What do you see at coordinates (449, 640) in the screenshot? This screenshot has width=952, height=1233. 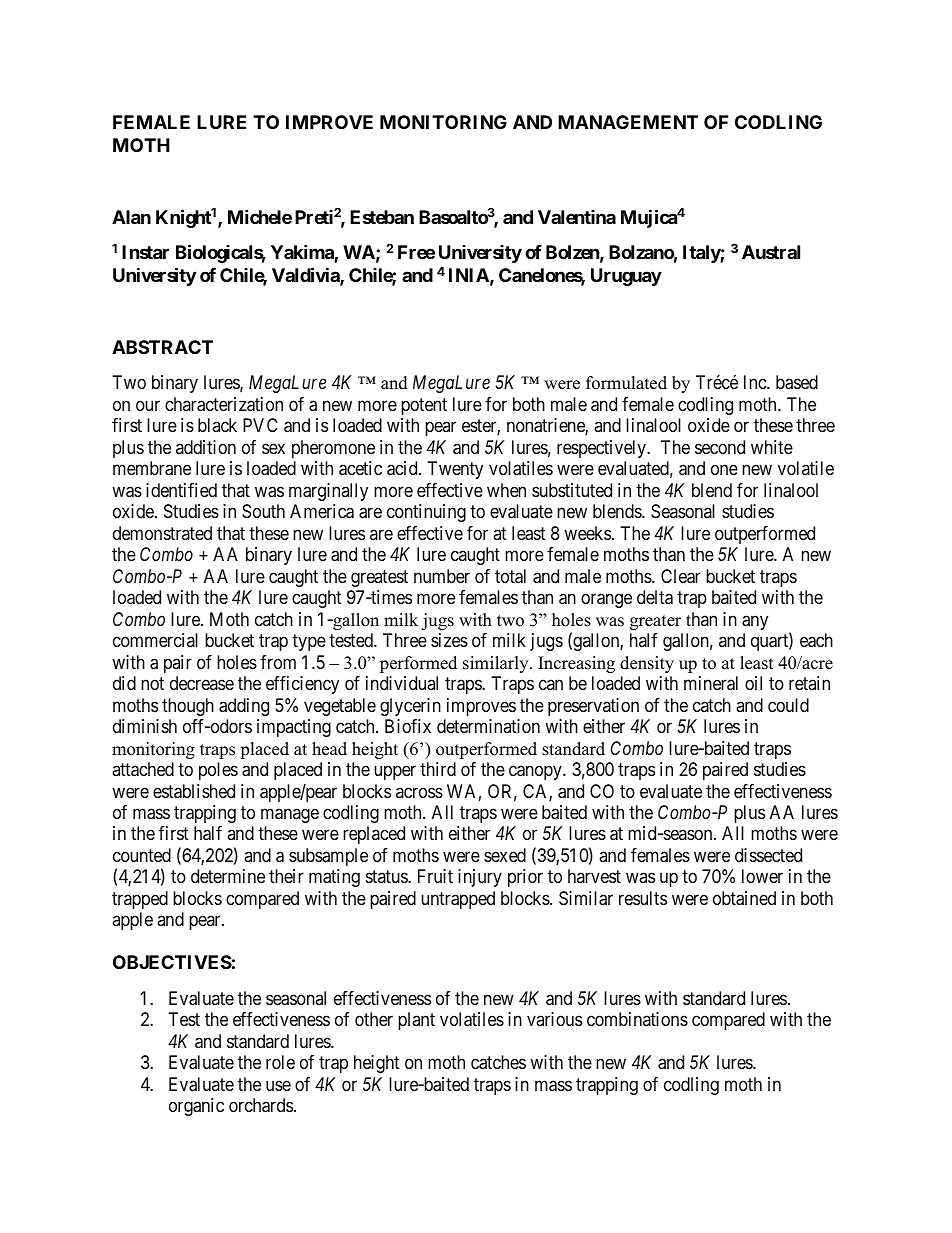 I see `sizes` at bounding box center [449, 640].
